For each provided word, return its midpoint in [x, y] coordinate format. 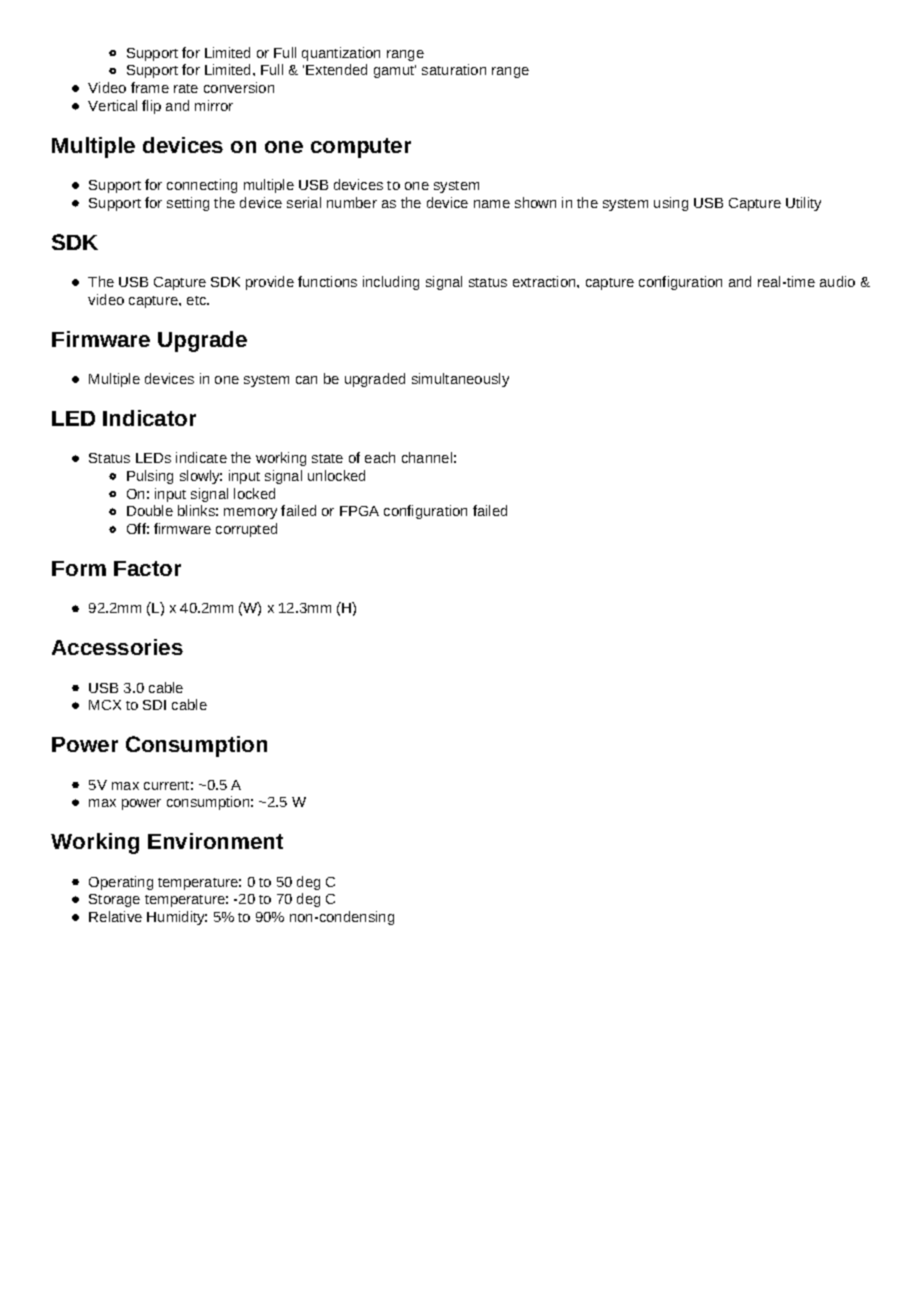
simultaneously [460, 380]
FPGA [359, 511]
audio [837, 281]
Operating [121, 883]
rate [186, 88]
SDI [154, 705]
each [380, 457]
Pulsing [150, 477]
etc [198, 300]
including [391, 283]
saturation [454, 69]
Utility [803, 204]
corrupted [246, 530]
